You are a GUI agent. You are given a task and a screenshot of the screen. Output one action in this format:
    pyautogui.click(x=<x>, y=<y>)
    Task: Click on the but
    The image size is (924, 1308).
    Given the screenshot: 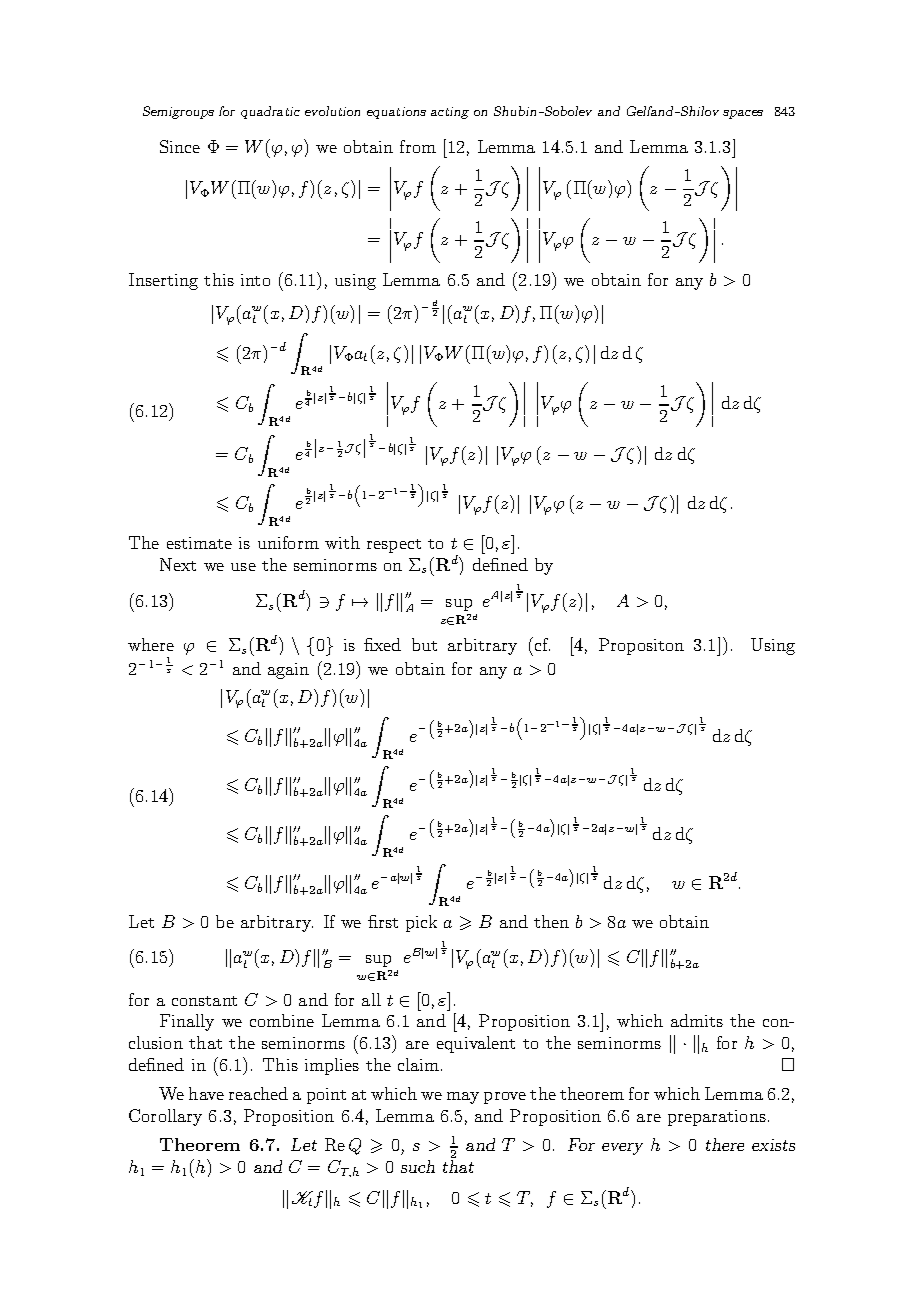 What is the action you would take?
    pyautogui.click(x=424, y=644)
